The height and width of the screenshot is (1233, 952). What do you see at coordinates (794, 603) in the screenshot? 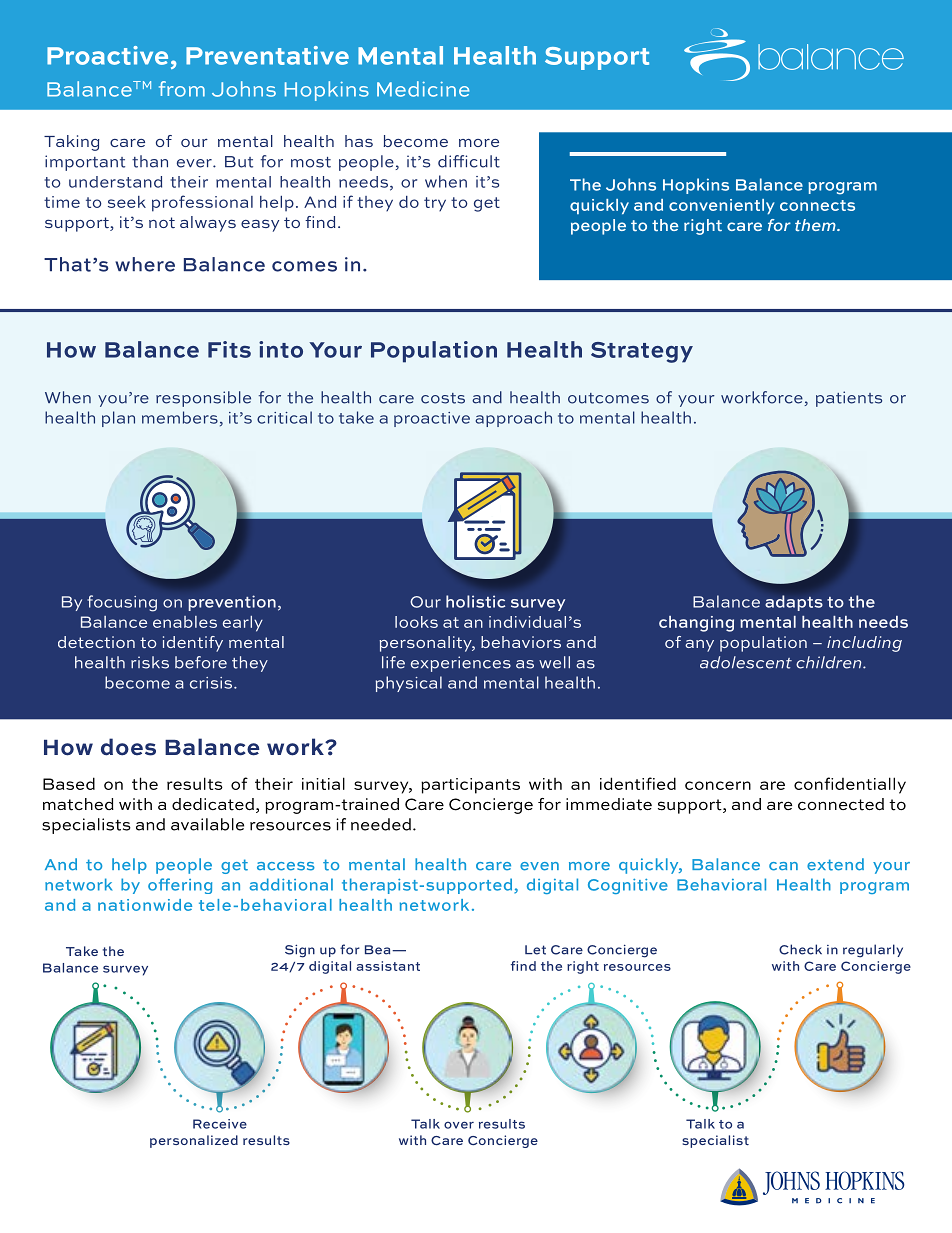
I see `adapts` at bounding box center [794, 603].
